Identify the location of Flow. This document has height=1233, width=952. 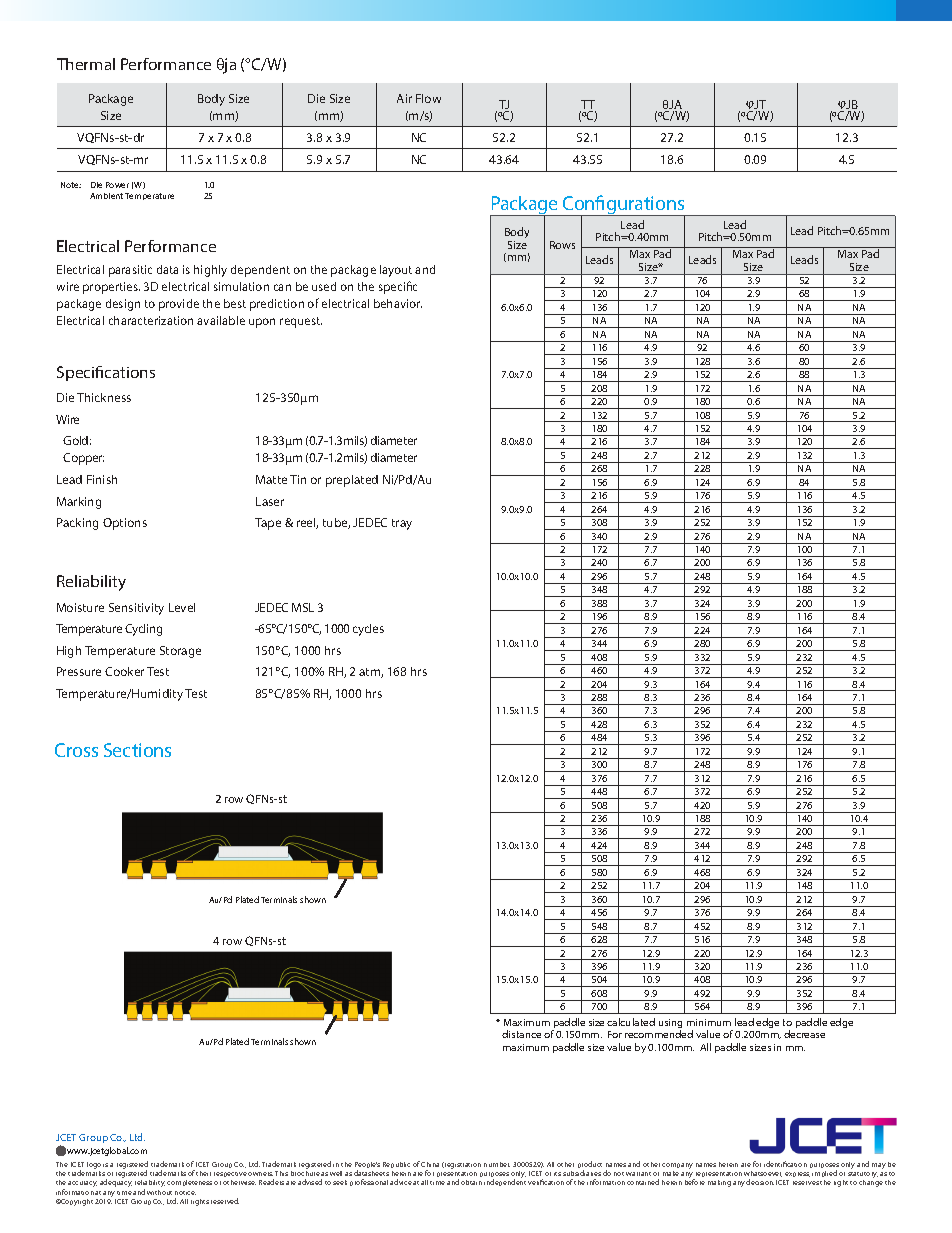
(428, 98).
